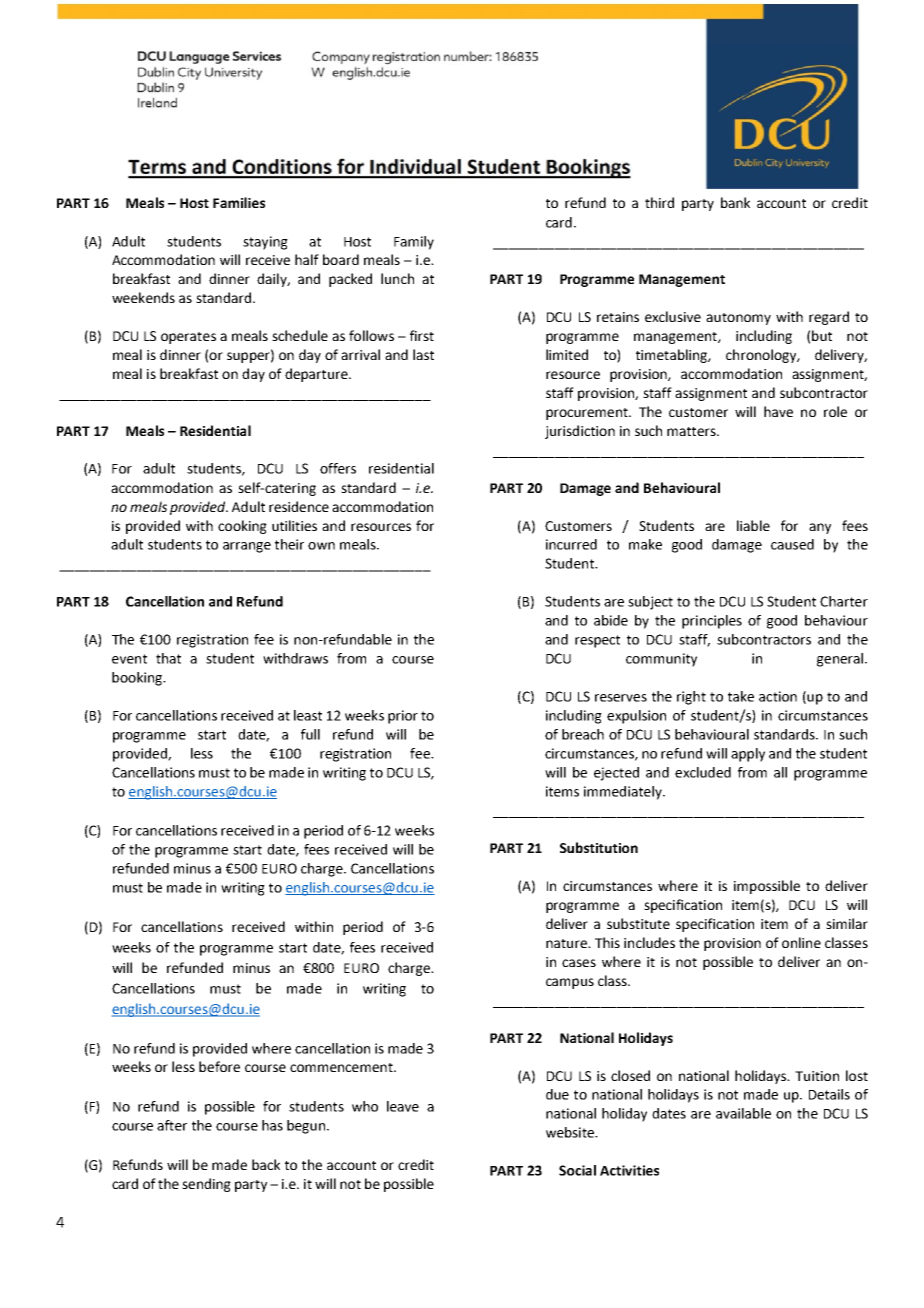 The height and width of the image is (1308, 924). I want to click on website, so click(571, 1132).
